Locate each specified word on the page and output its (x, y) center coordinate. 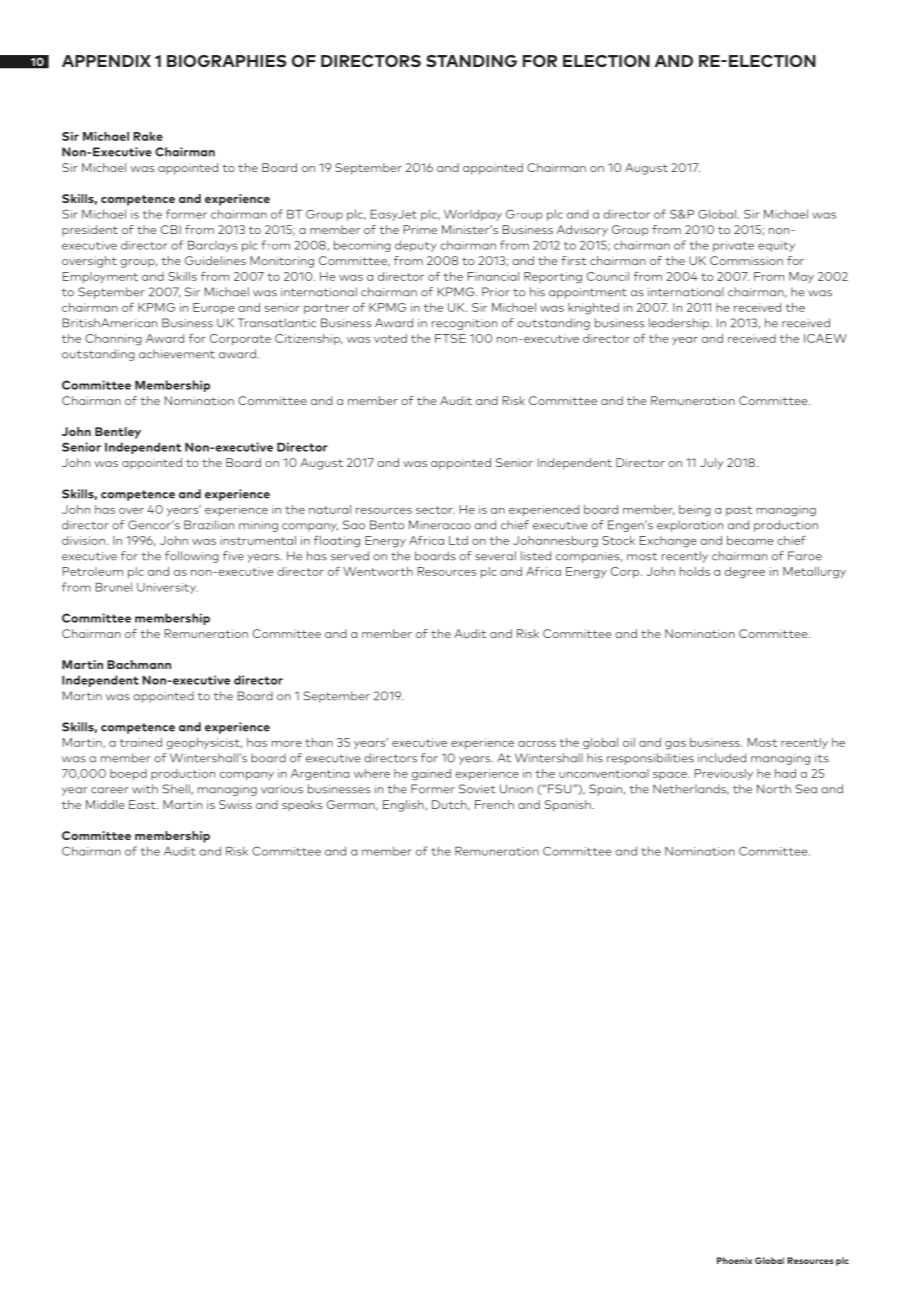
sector (435, 510)
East (143, 804)
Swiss (235, 804)
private (733, 246)
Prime (420, 229)
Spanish (568, 806)
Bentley (118, 433)
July (712, 464)
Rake (148, 136)
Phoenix (734, 1260)
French (494, 804)
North (774, 789)
